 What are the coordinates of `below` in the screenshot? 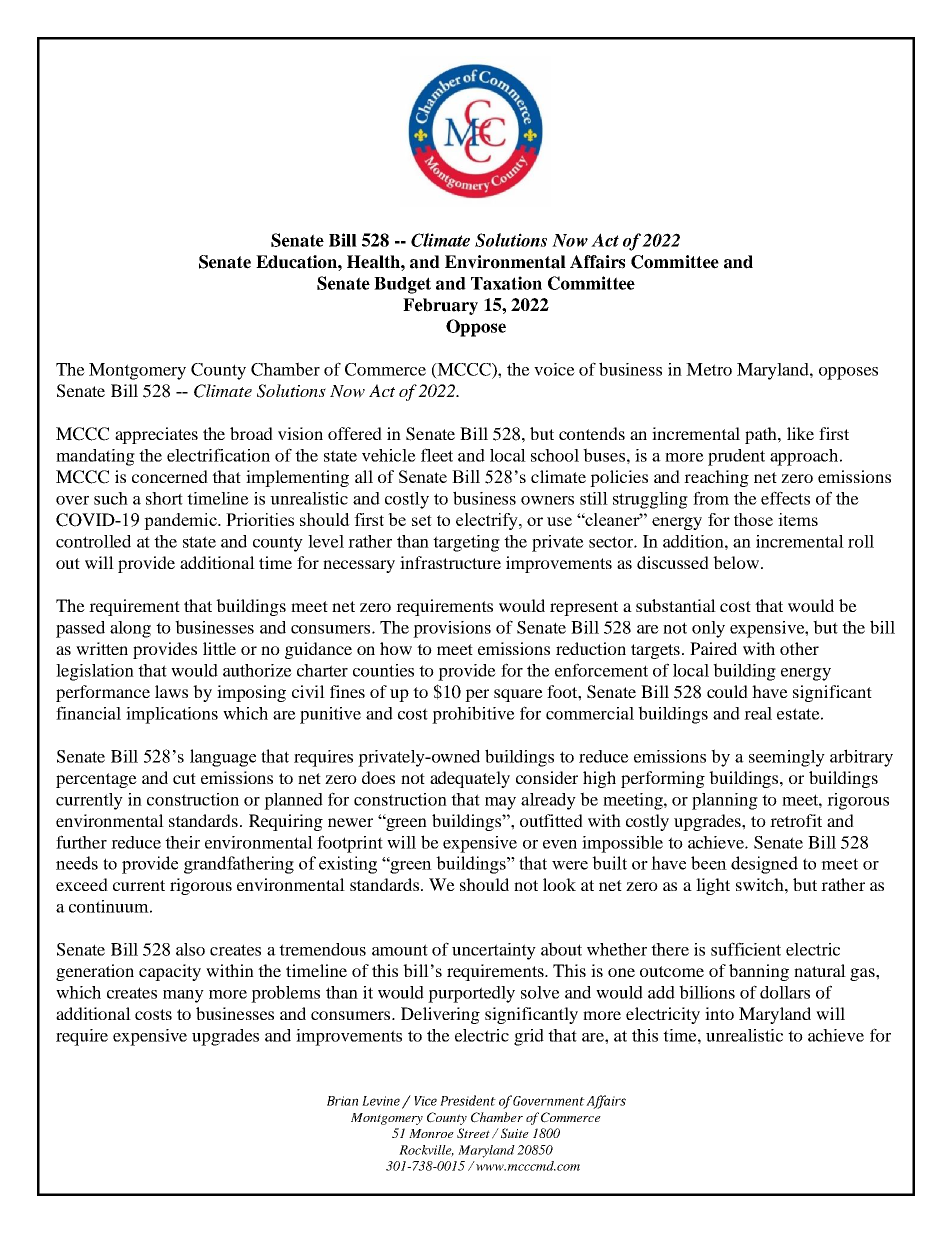 It's located at (736, 562).
